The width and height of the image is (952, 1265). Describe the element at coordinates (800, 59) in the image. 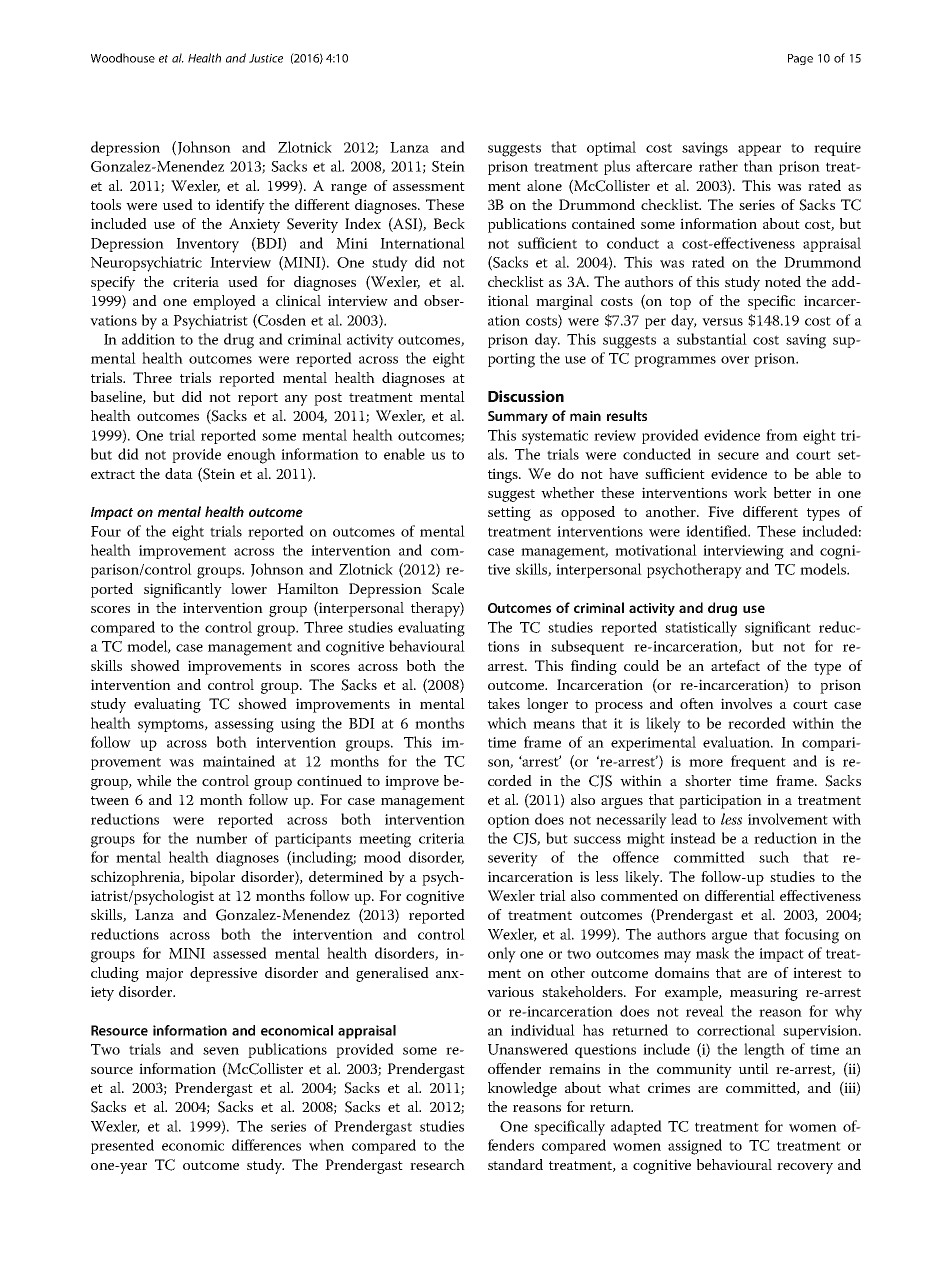

I see `Page` at that location.
